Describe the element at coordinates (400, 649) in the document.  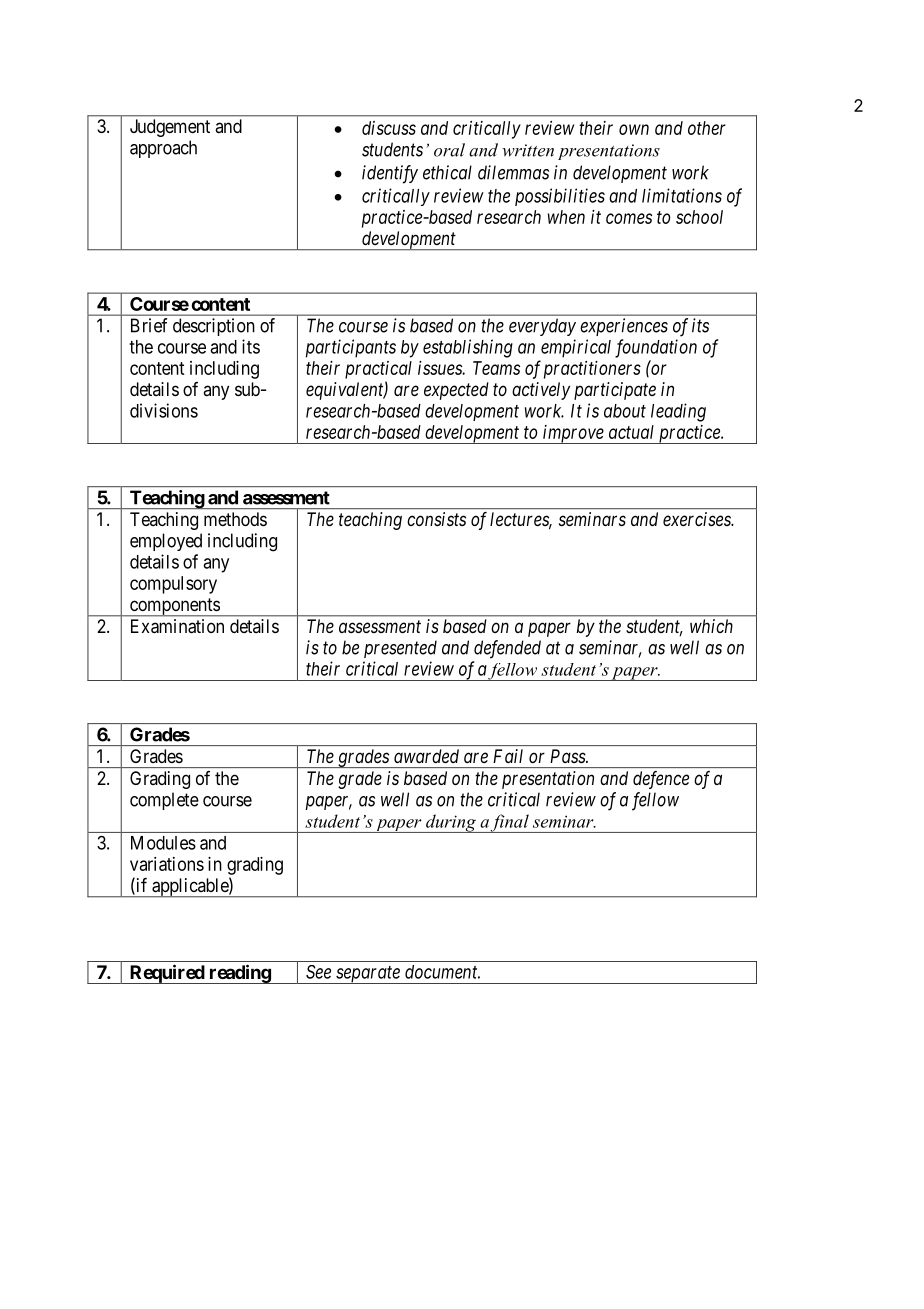
I see `presented` at that location.
